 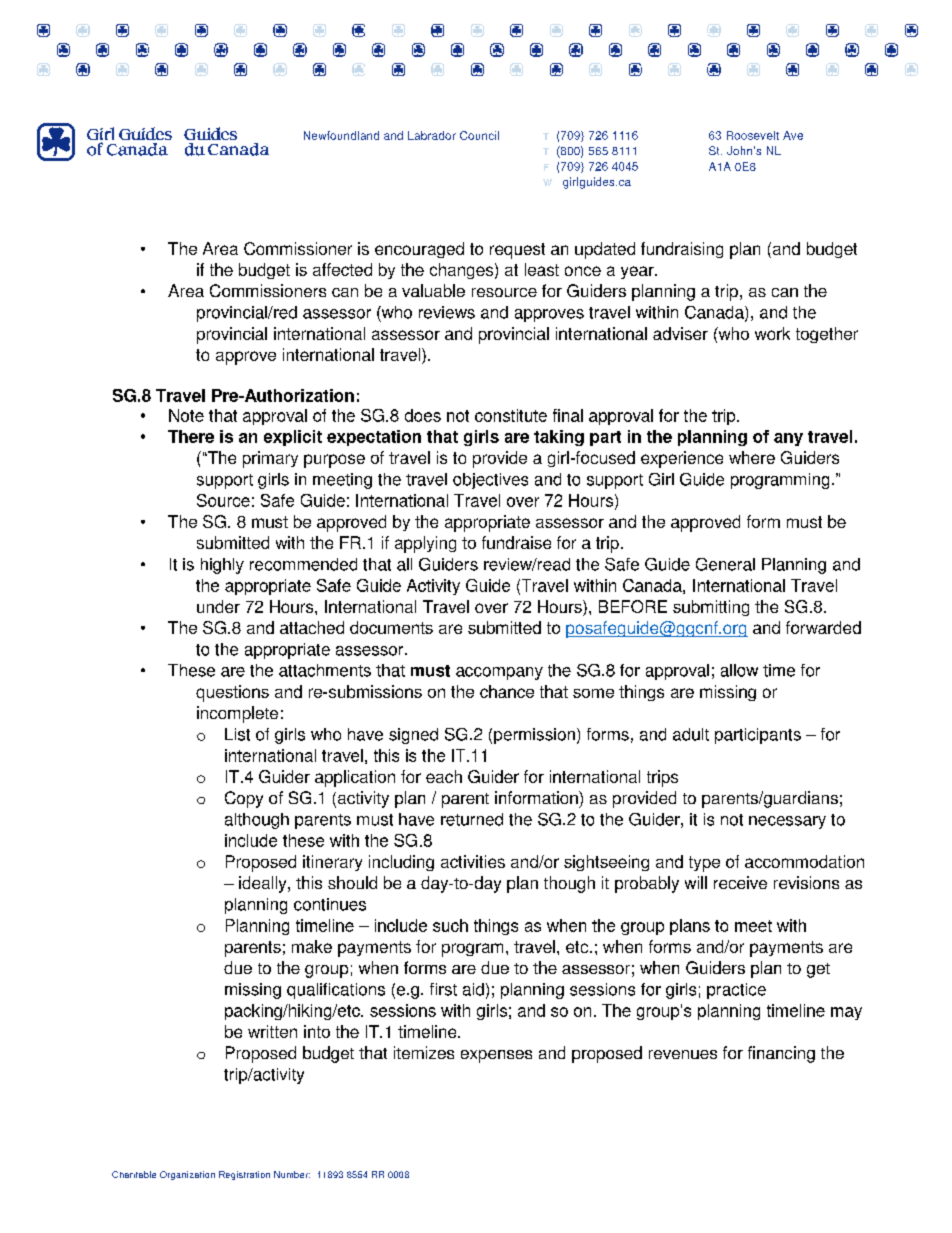 What do you see at coordinates (496, 1056) in the document?
I see `expenses` at bounding box center [496, 1056].
